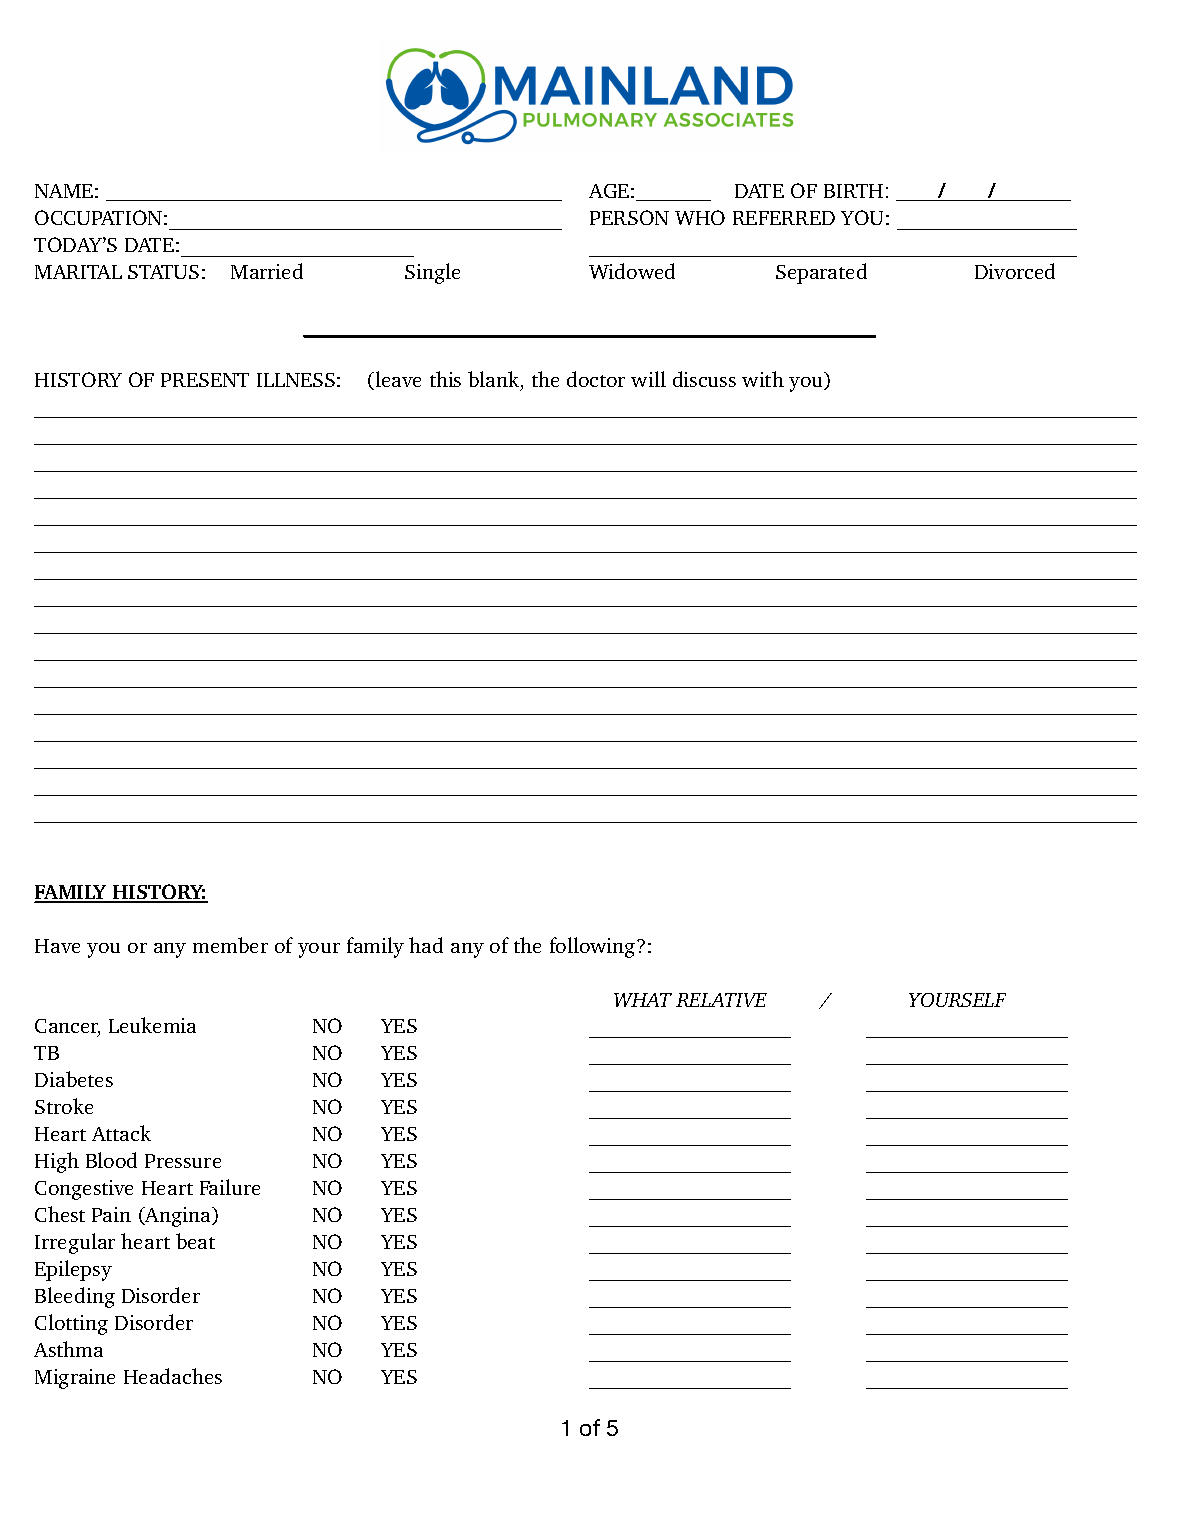 Image resolution: width=1179 pixels, height=1525 pixels. Describe the element at coordinates (763, 379) in the image. I see `with` at that location.
